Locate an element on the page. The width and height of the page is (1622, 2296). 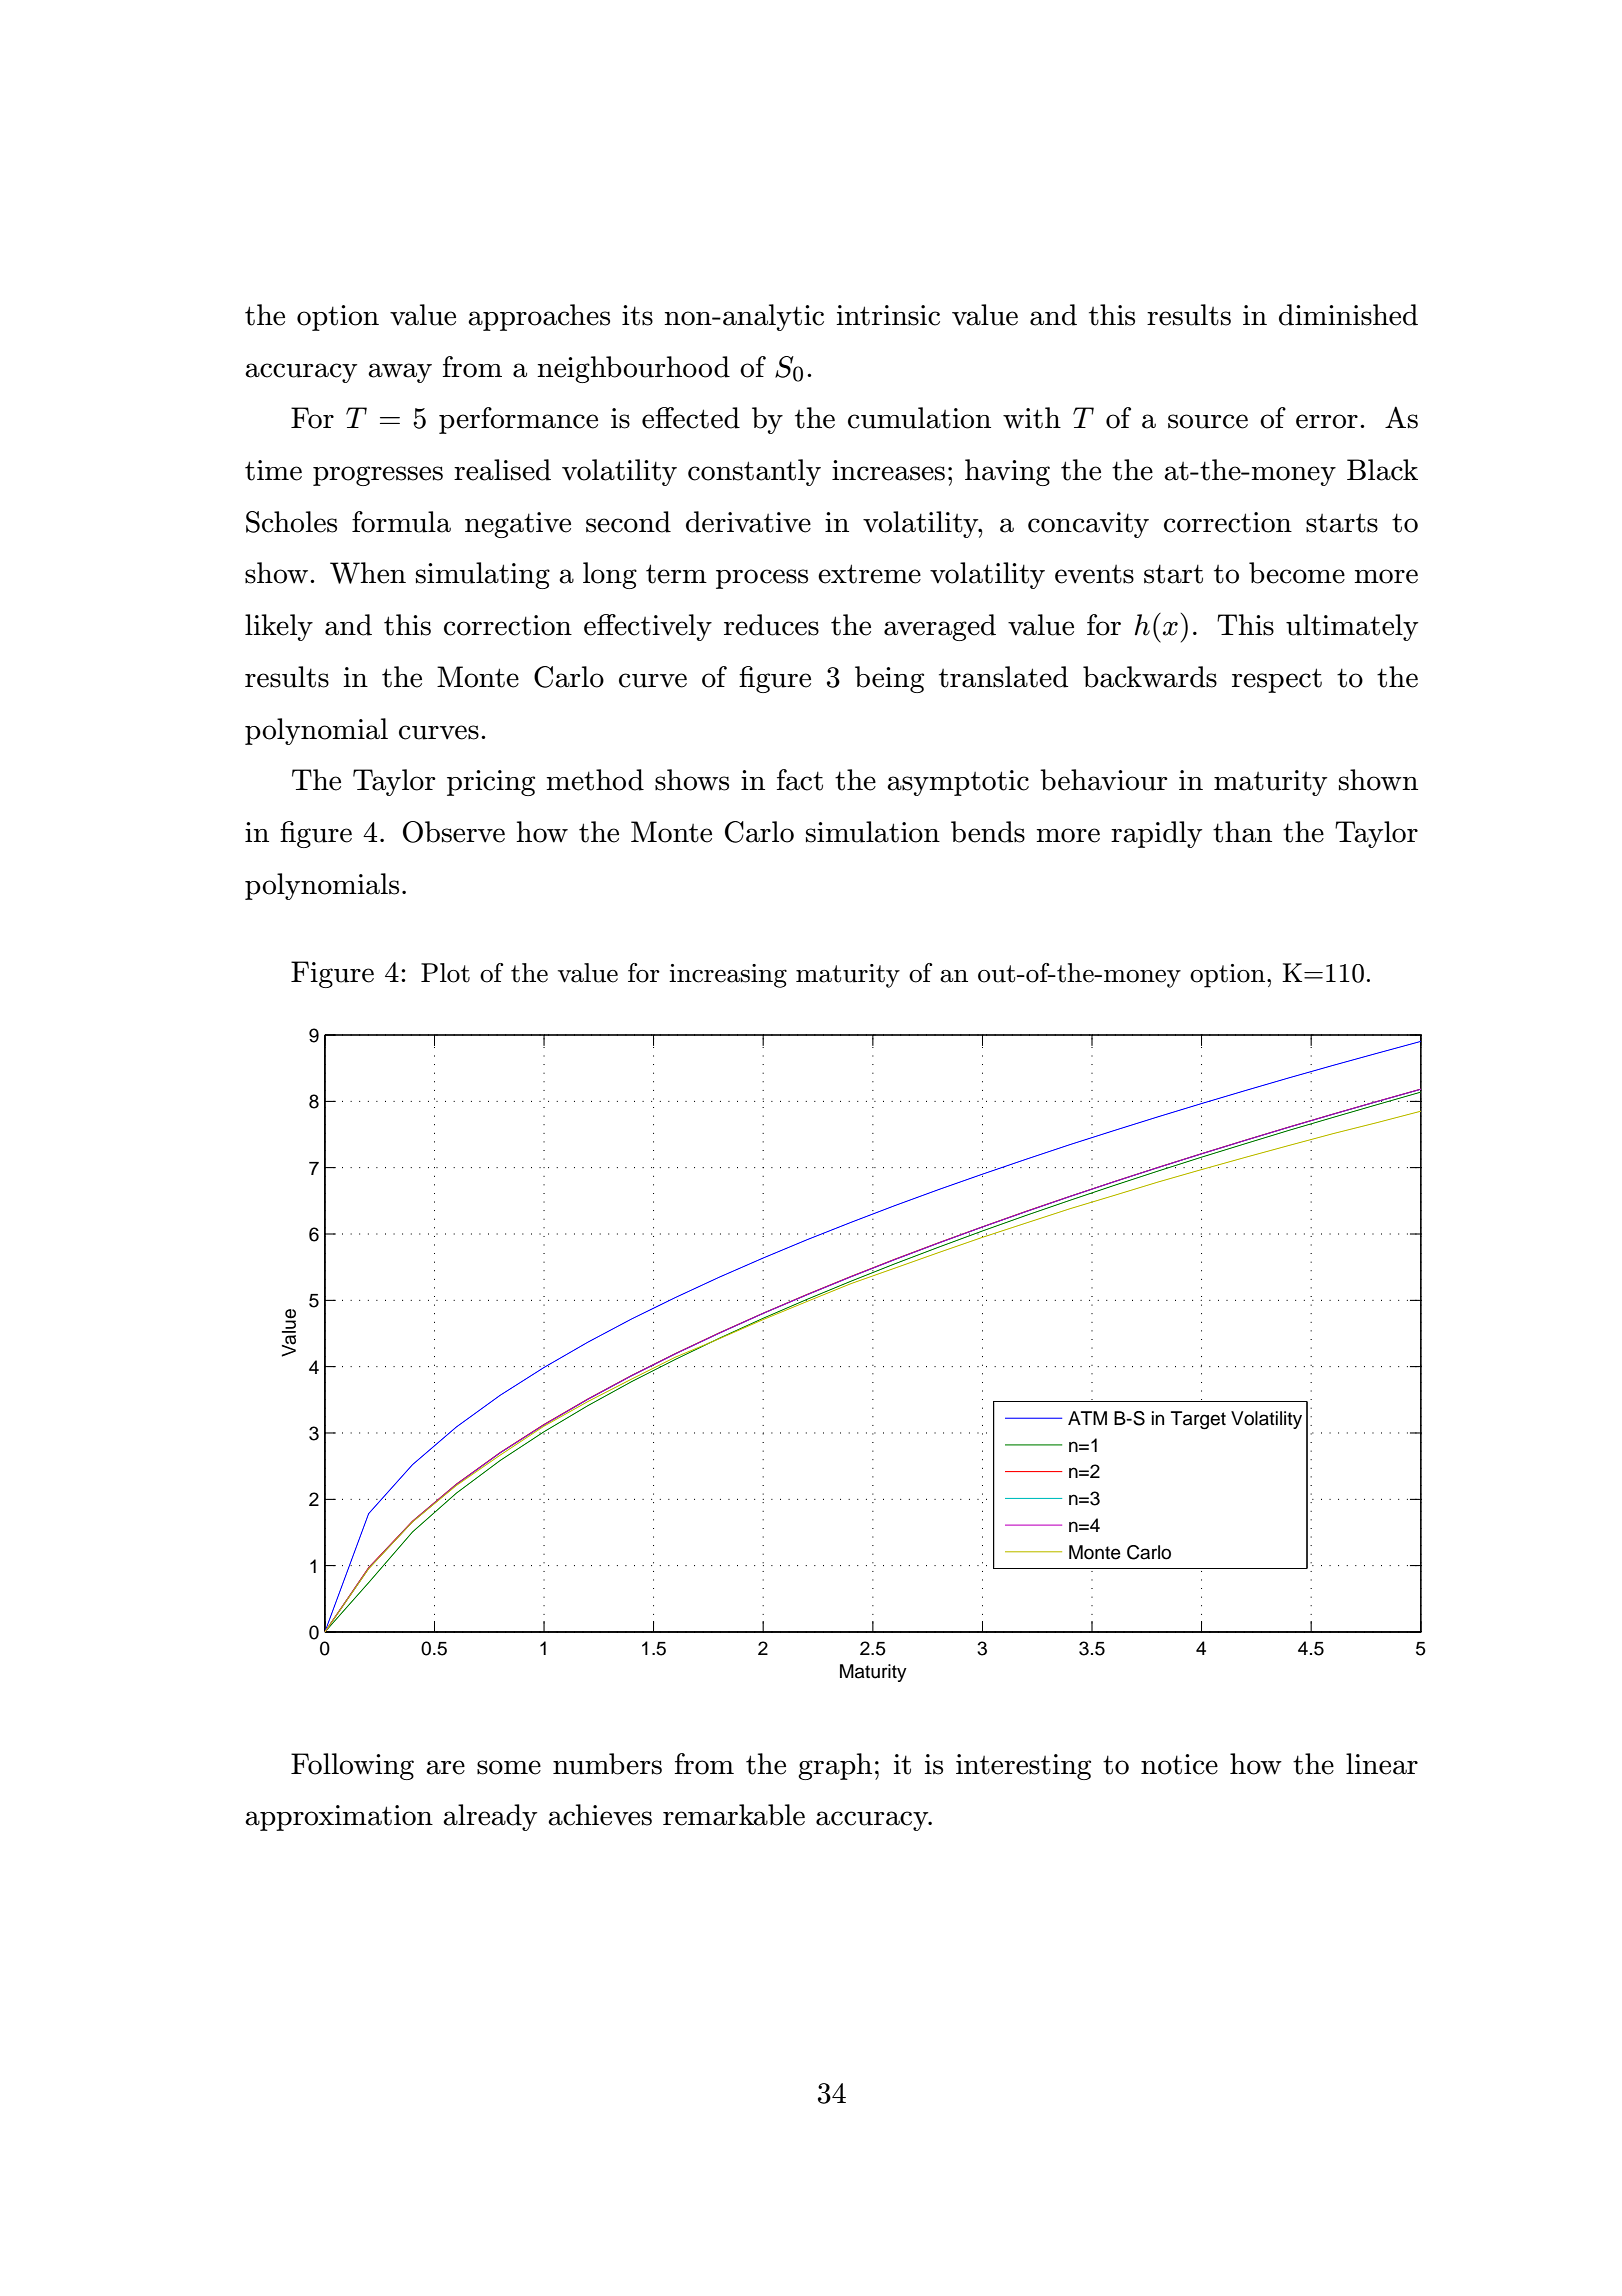
source is located at coordinates (1208, 421).
